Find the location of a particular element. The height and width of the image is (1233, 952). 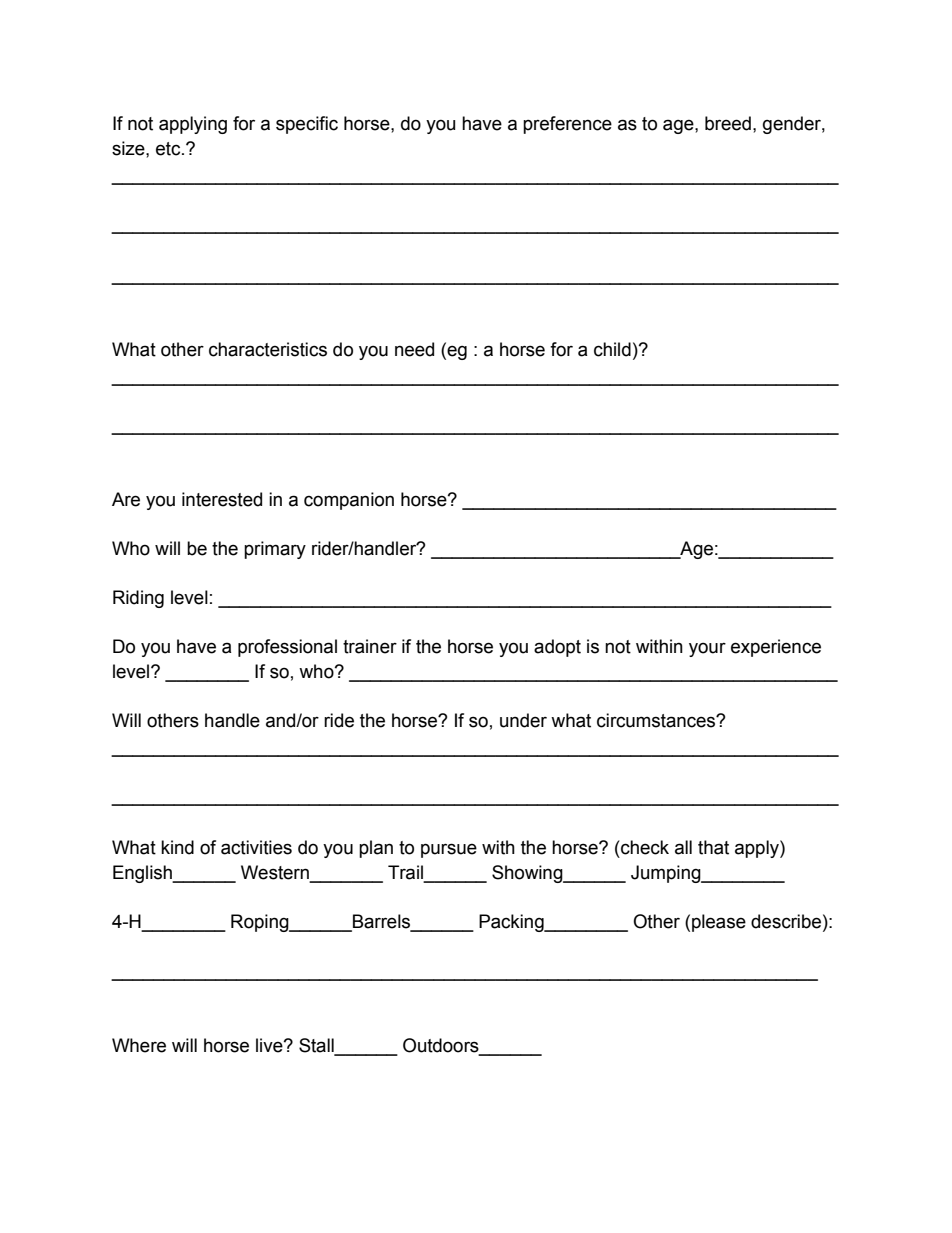

Where is located at coordinates (139, 1045).
